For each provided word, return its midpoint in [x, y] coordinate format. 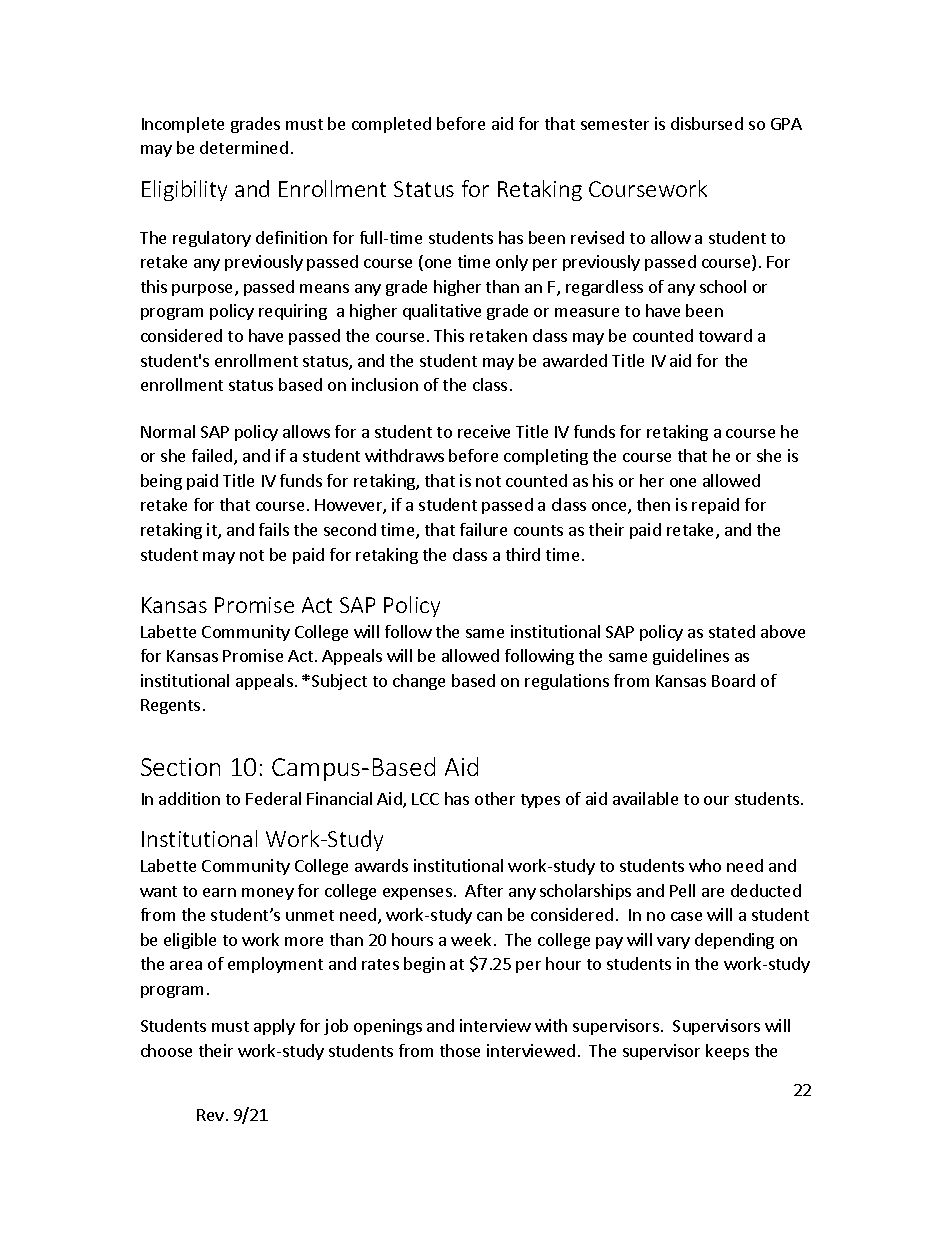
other [495, 798]
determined [244, 147]
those [460, 1050]
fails [274, 529]
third [523, 554]
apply [274, 1027]
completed [391, 125]
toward [725, 335]
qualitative [442, 312]
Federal [273, 798]
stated [732, 631]
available [645, 798]
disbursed [707, 123]
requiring [293, 312]
